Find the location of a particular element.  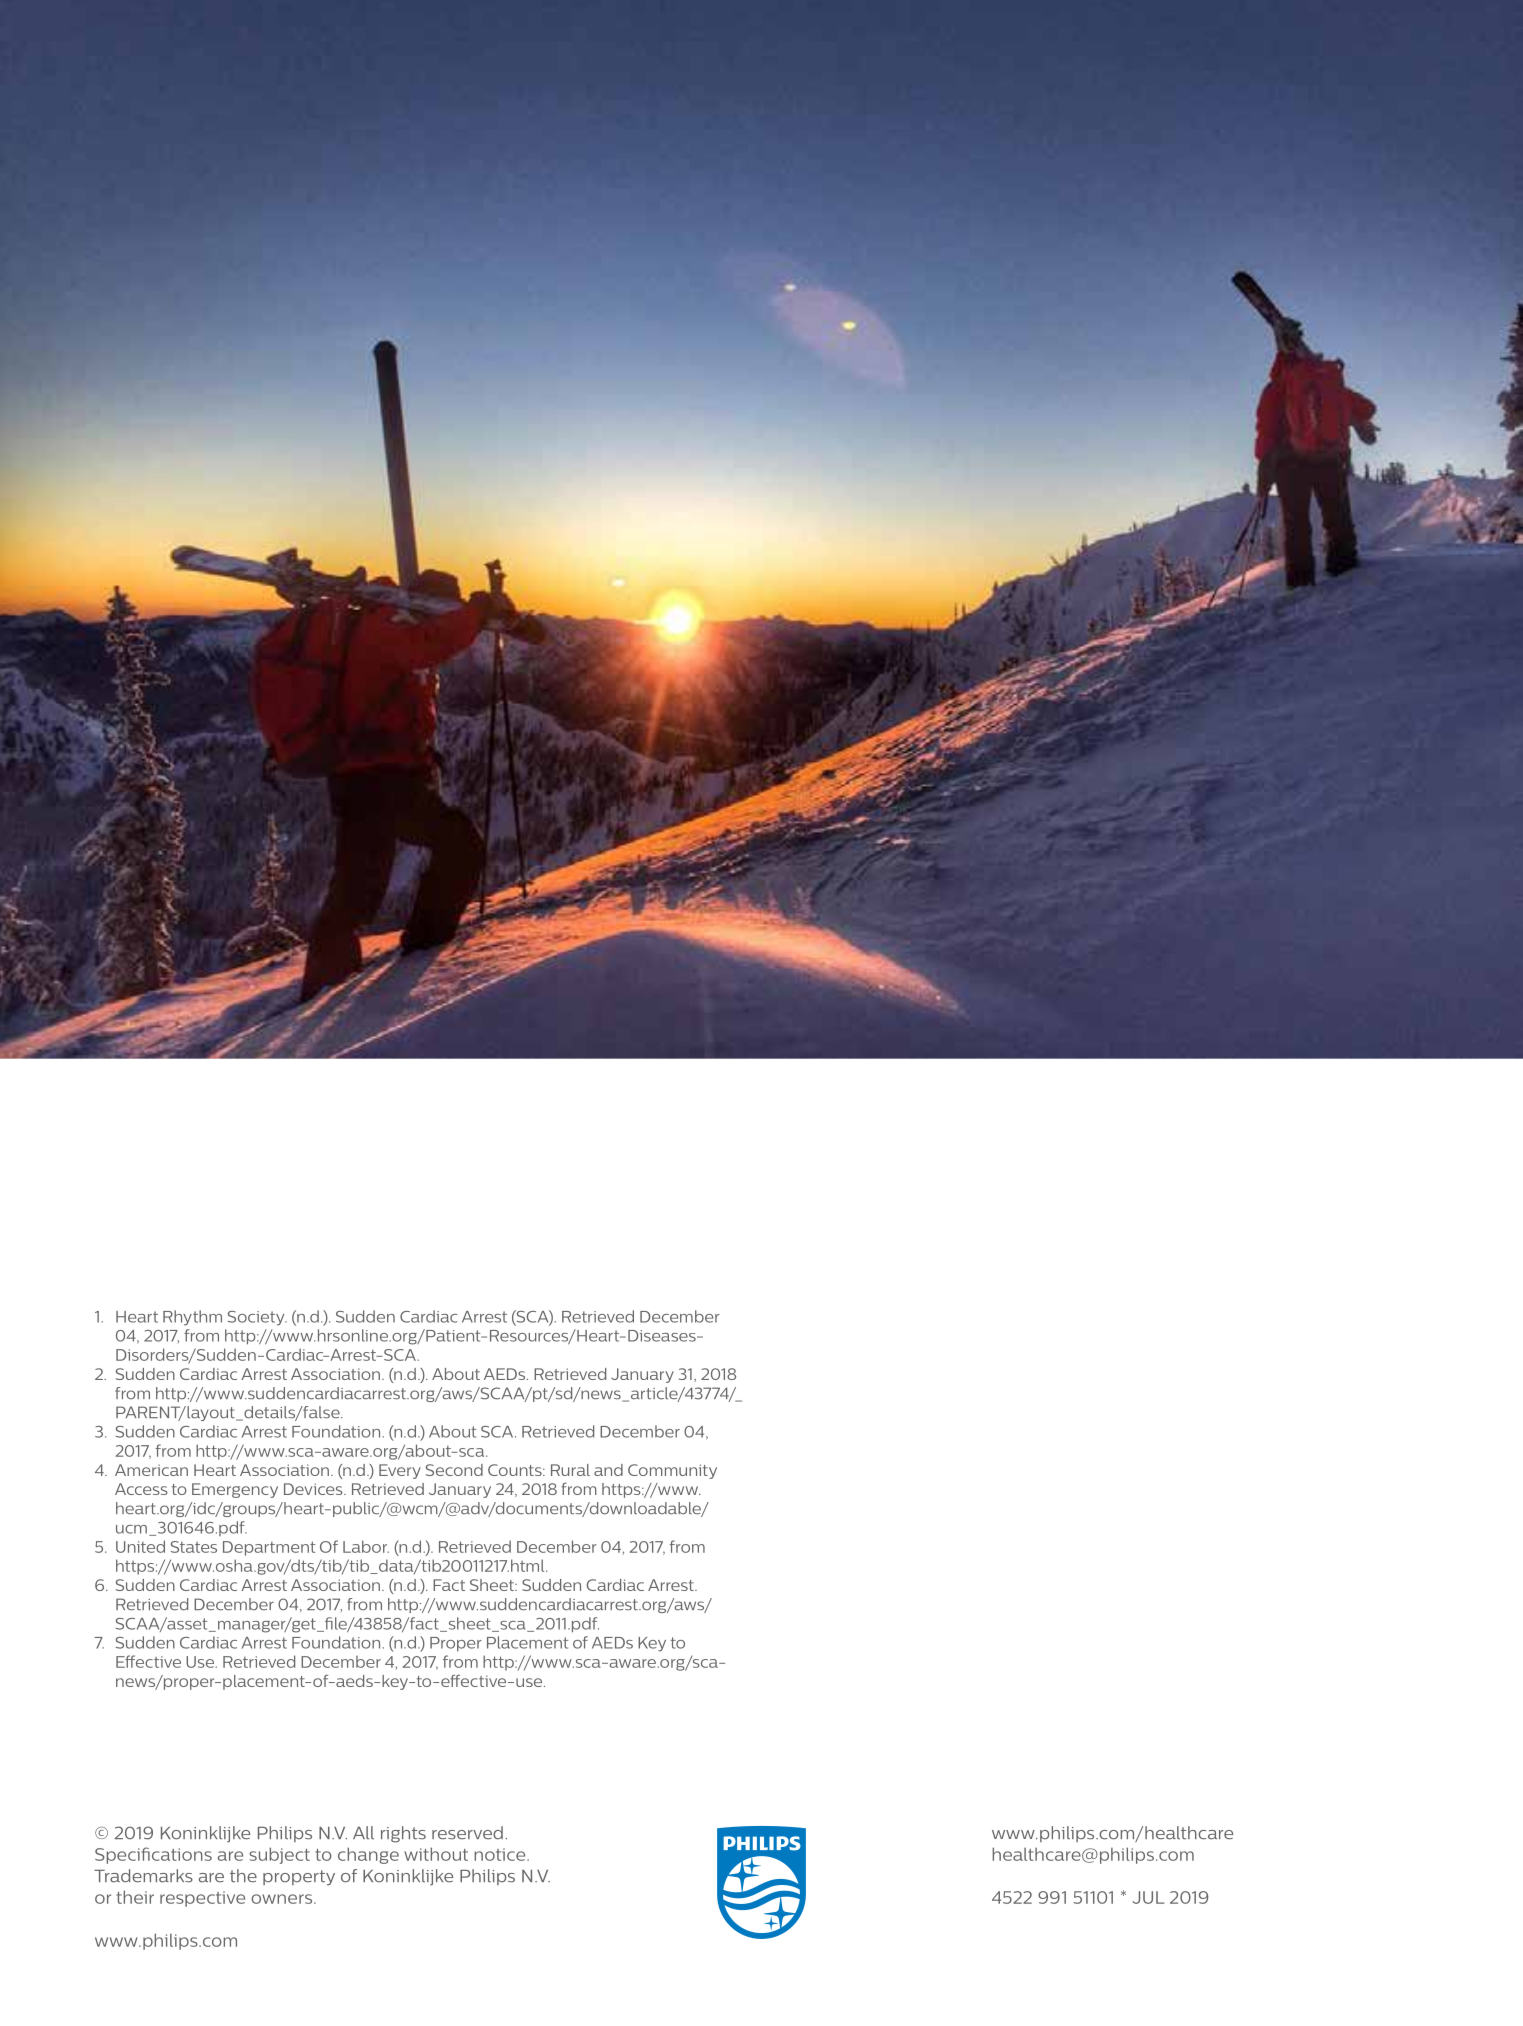

owners is located at coordinates (283, 1899).
